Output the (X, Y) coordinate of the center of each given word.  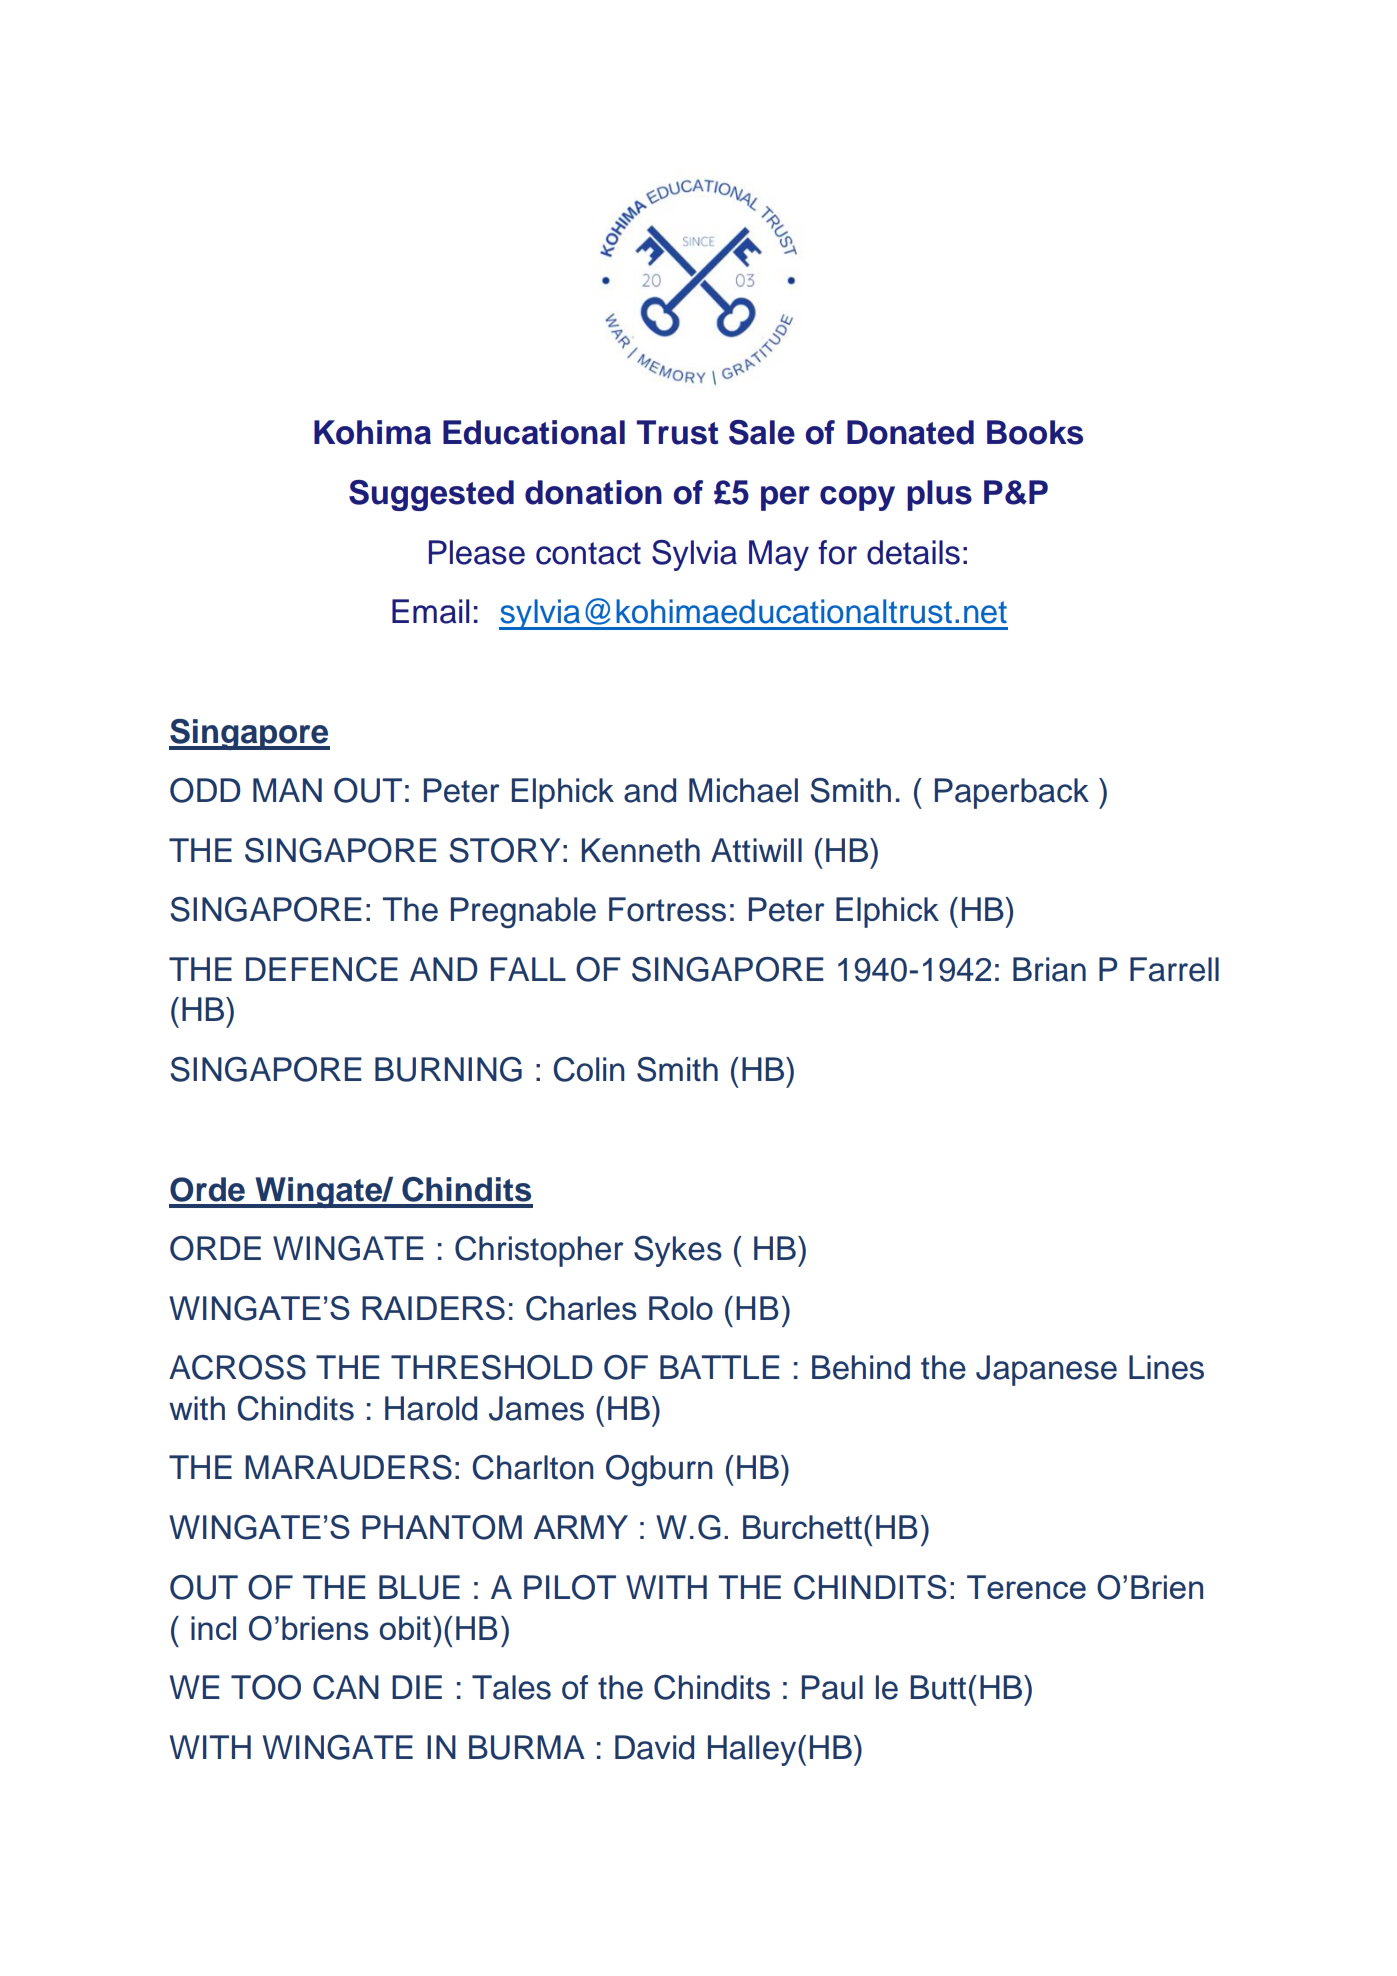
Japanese (1046, 1370)
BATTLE (720, 1367)
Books (1035, 432)
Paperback (1012, 793)
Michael (743, 790)
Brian (1049, 969)
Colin (589, 1069)
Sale (762, 432)
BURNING (448, 1069)
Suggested (431, 495)
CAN (346, 1687)
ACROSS (237, 1367)
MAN (287, 790)
